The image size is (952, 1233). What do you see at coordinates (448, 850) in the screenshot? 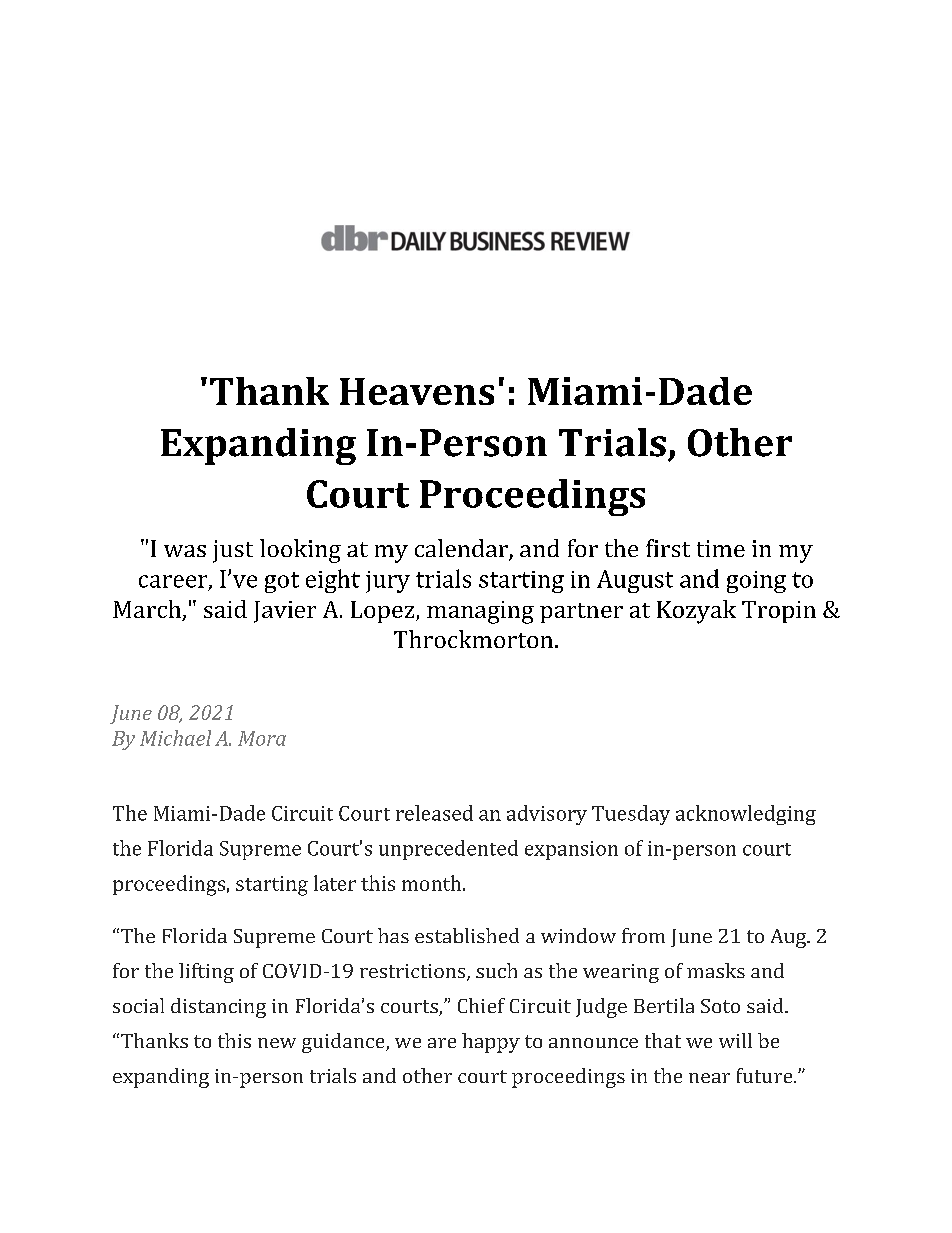
I see `unprecedented` at bounding box center [448, 850].
